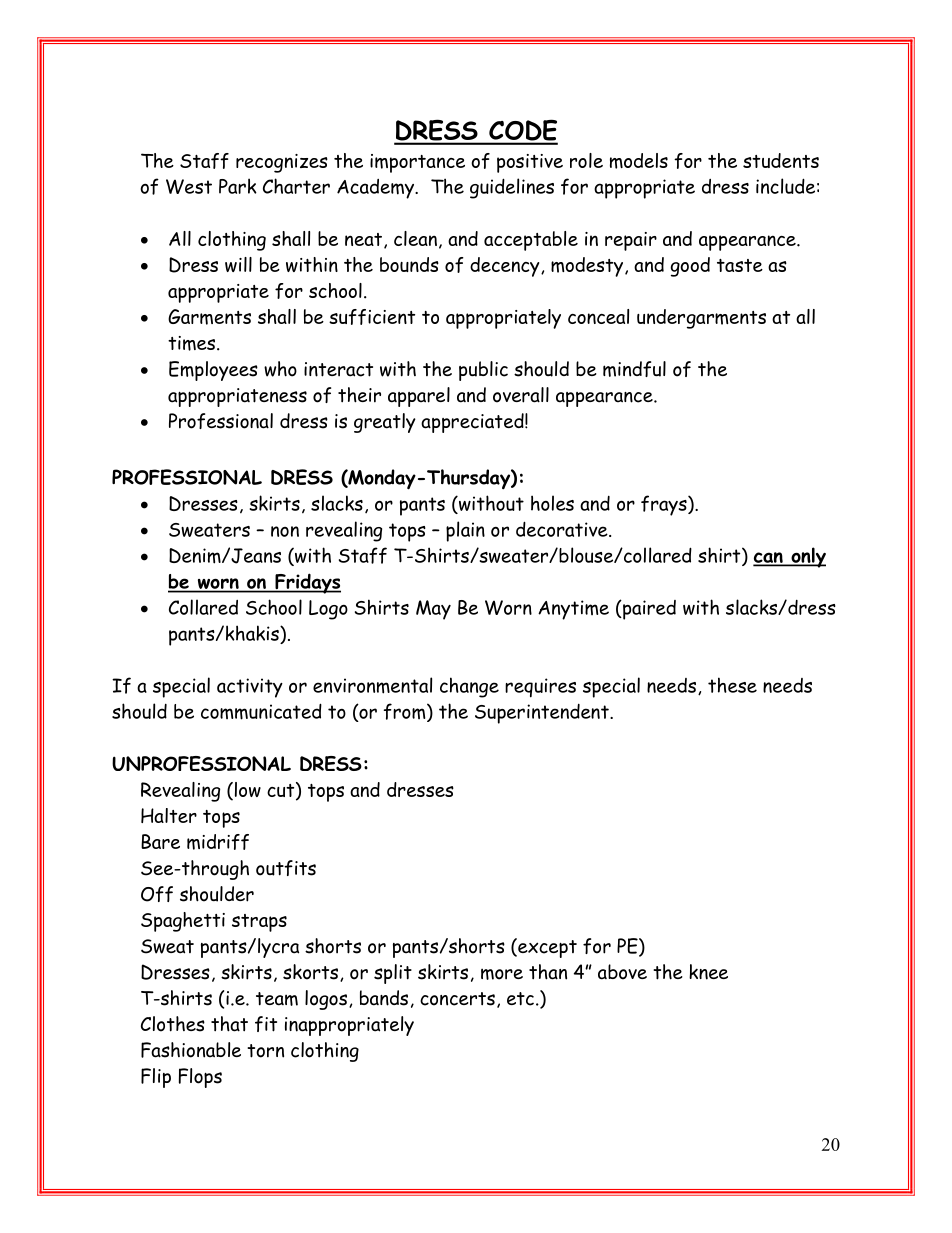 Image resolution: width=952 pixels, height=1233 pixels. I want to click on guidelines, so click(512, 188).
